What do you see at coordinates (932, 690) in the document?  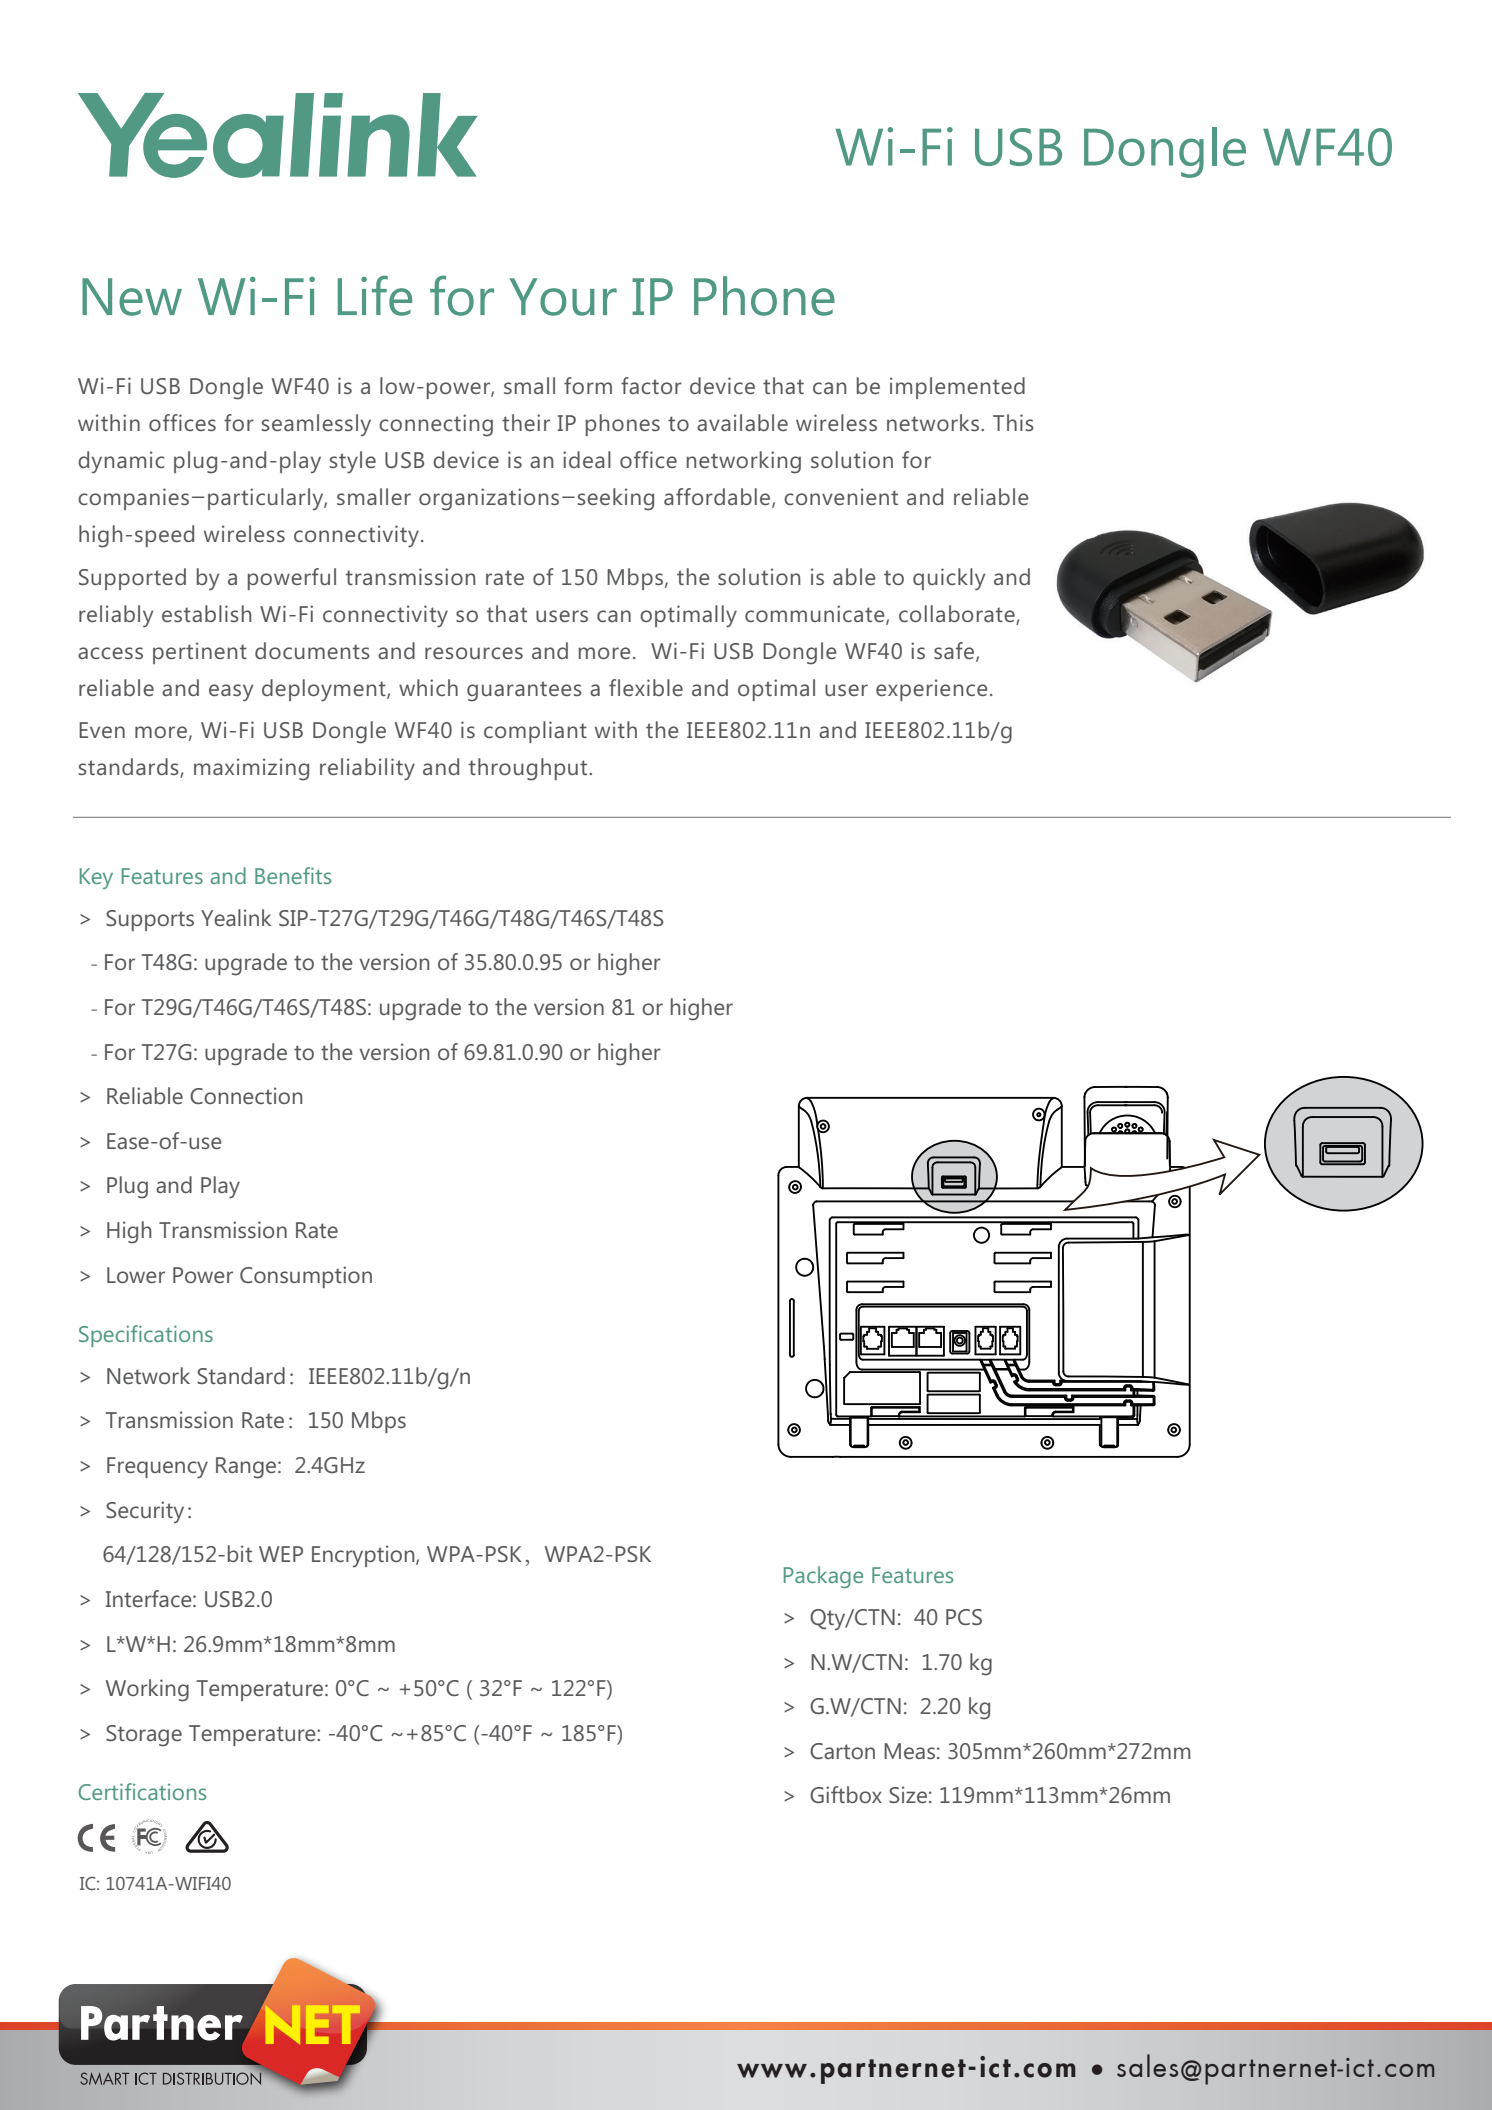 I see `experience` at bounding box center [932, 690].
